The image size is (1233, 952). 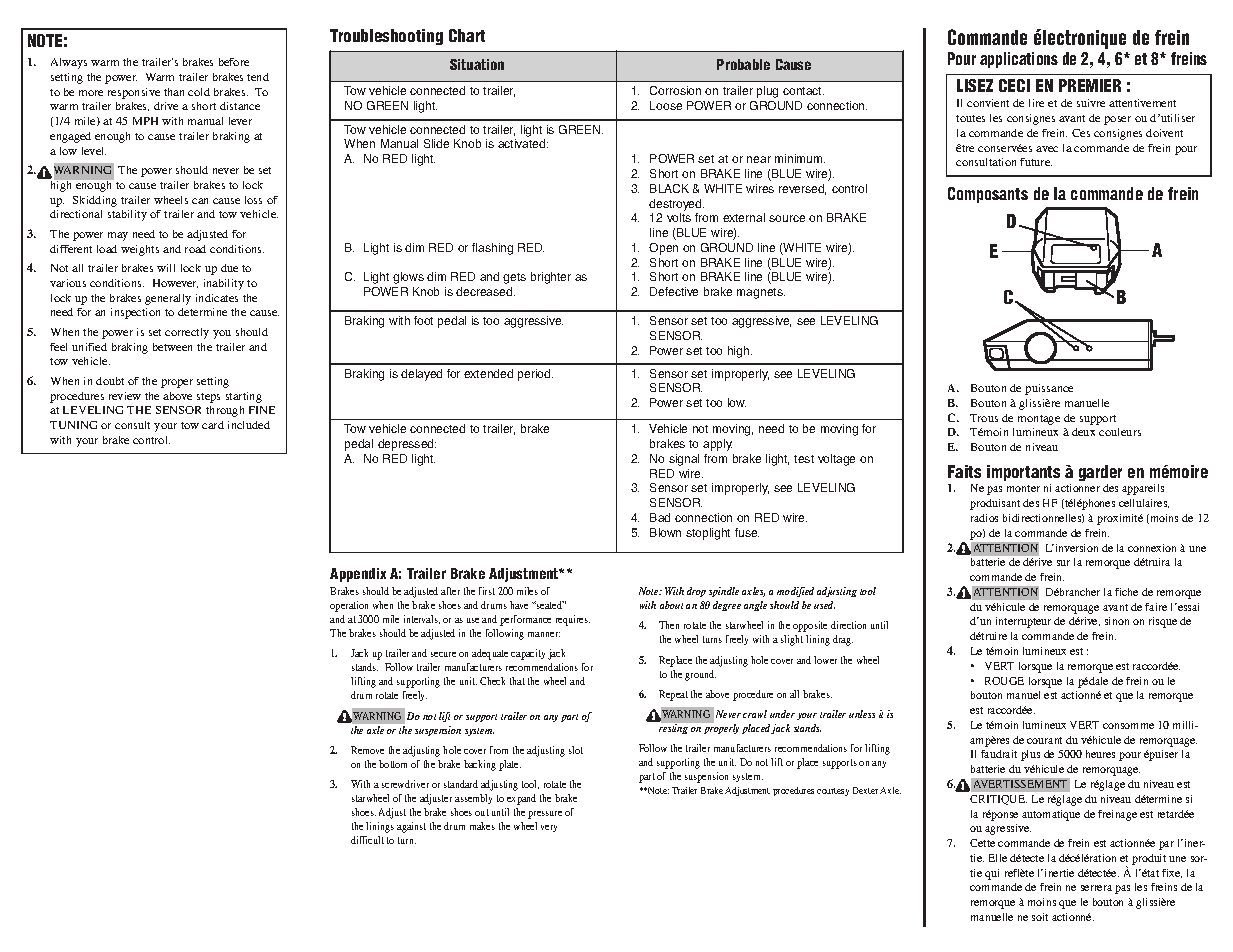 I want to click on pressure, so click(x=545, y=815).
